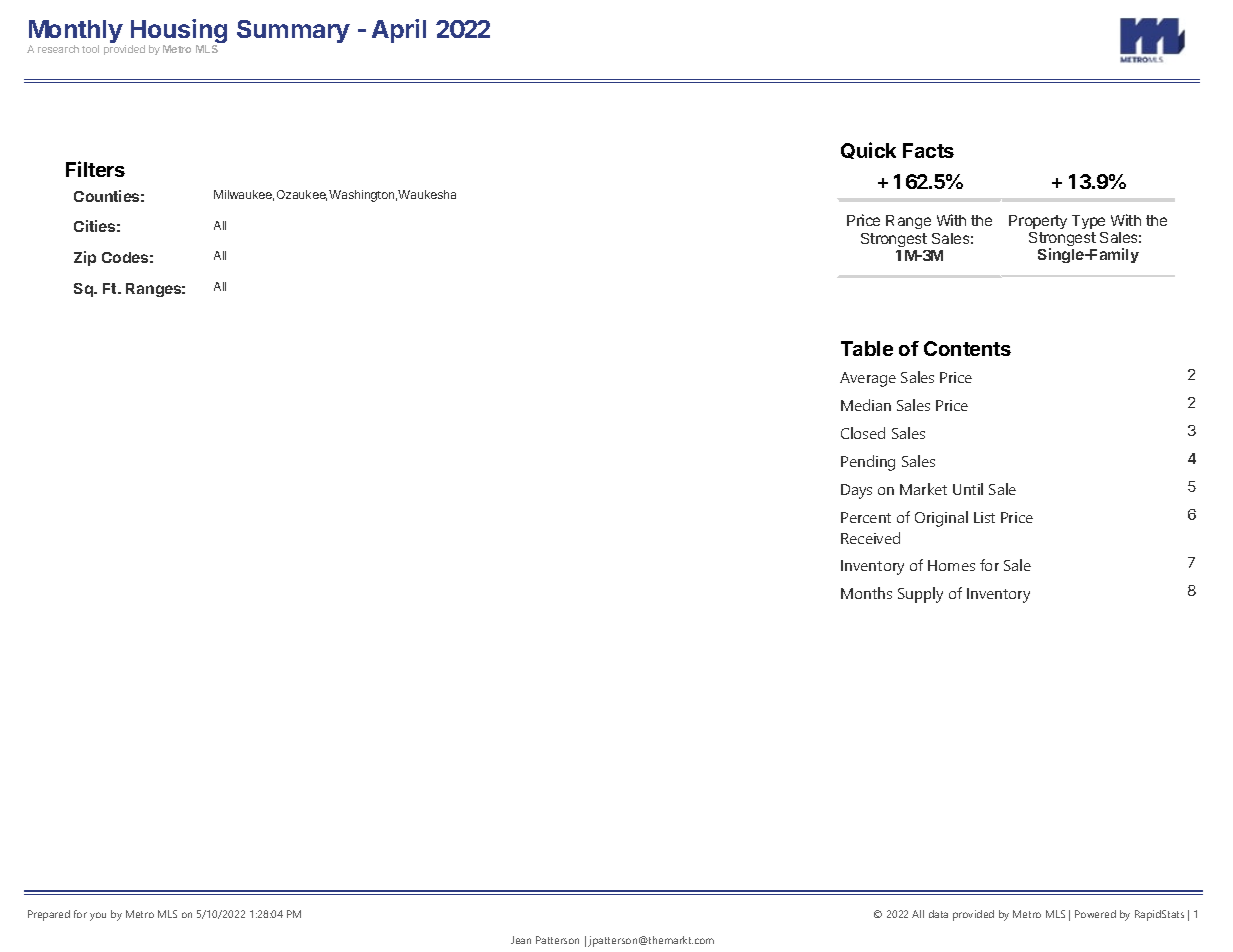 The width and height of the page is (1233, 952). Describe the element at coordinates (968, 489) in the page. I see `Until` at that location.
